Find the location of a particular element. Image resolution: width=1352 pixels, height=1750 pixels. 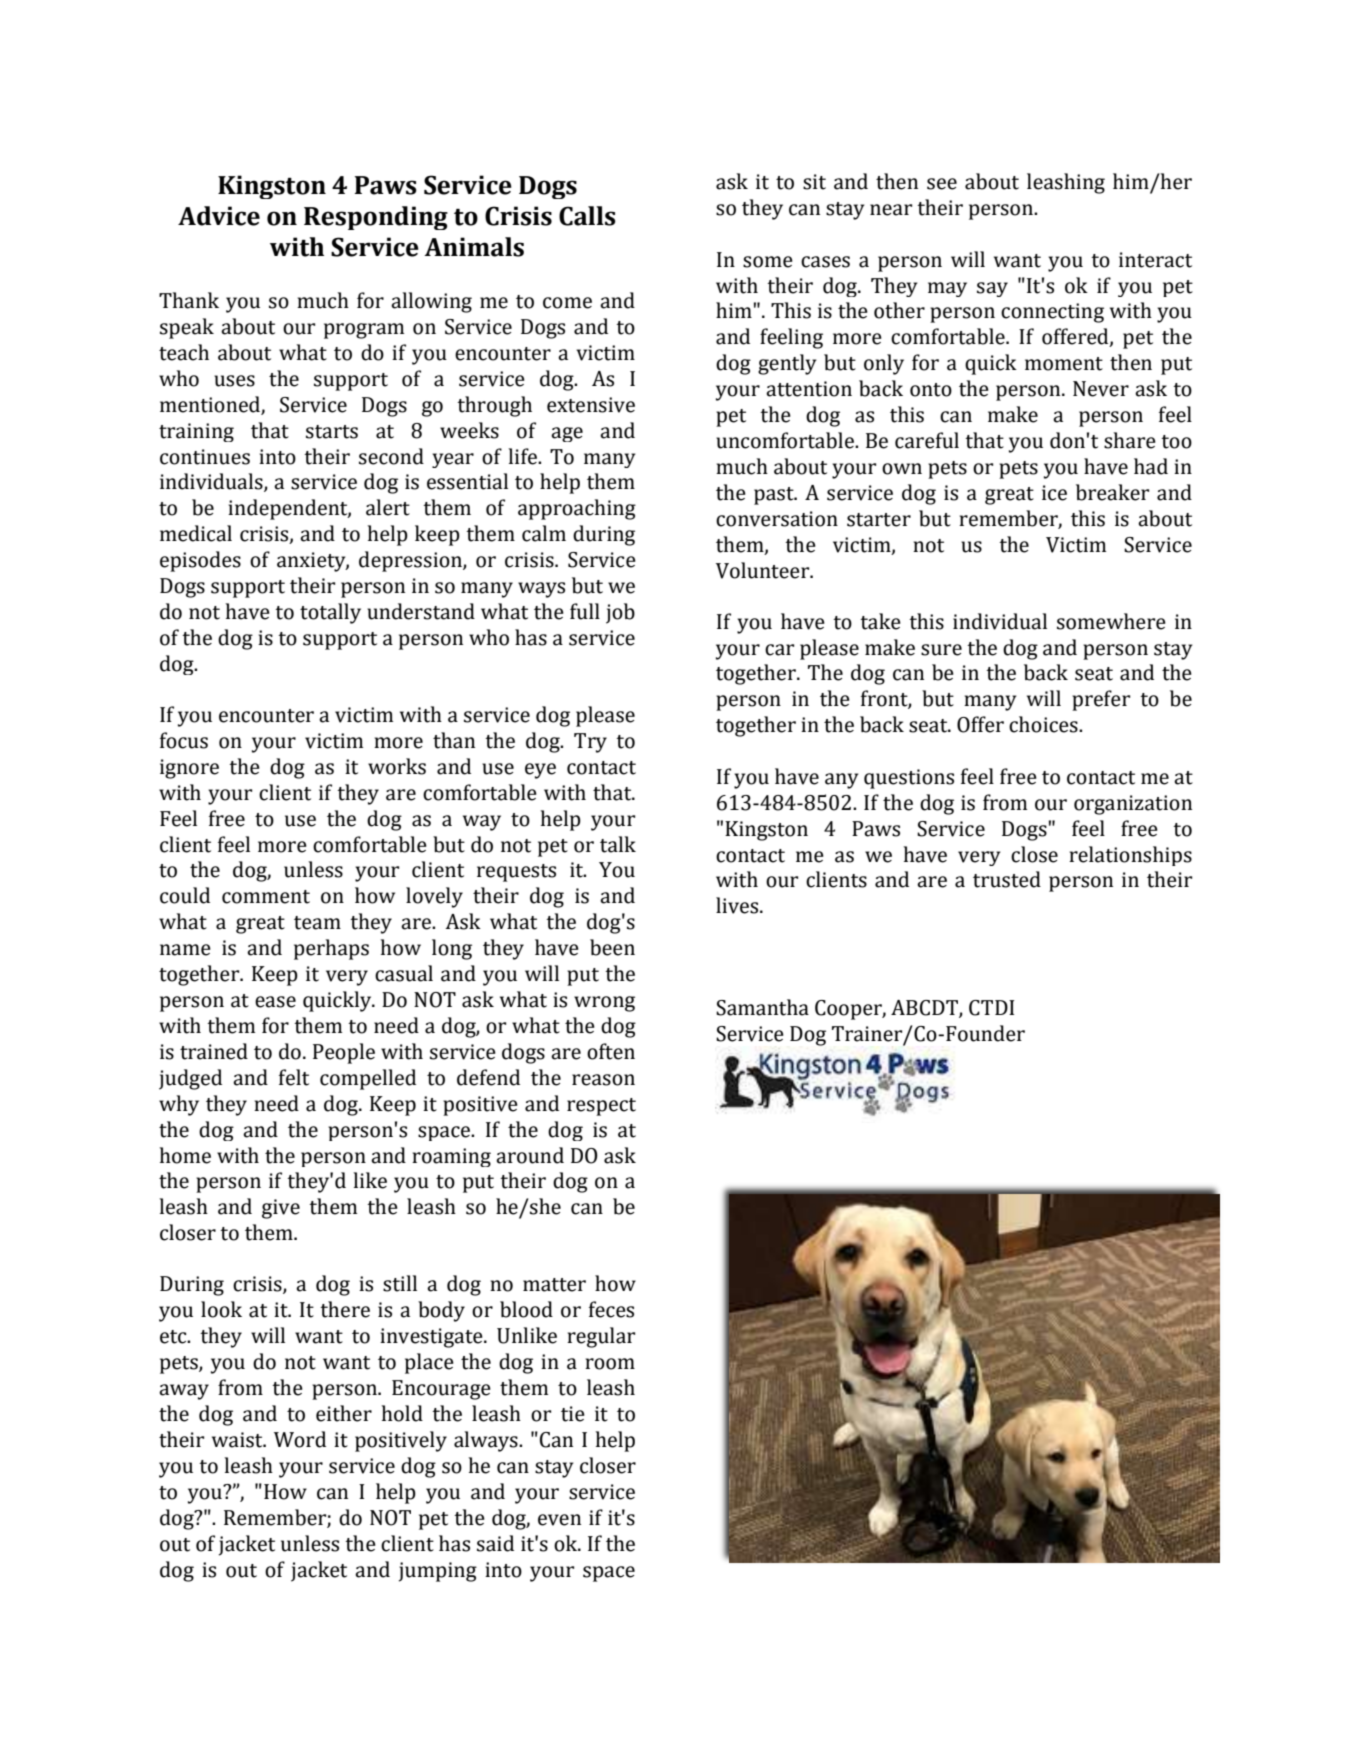

comment is located at coordinates (266, 897).
